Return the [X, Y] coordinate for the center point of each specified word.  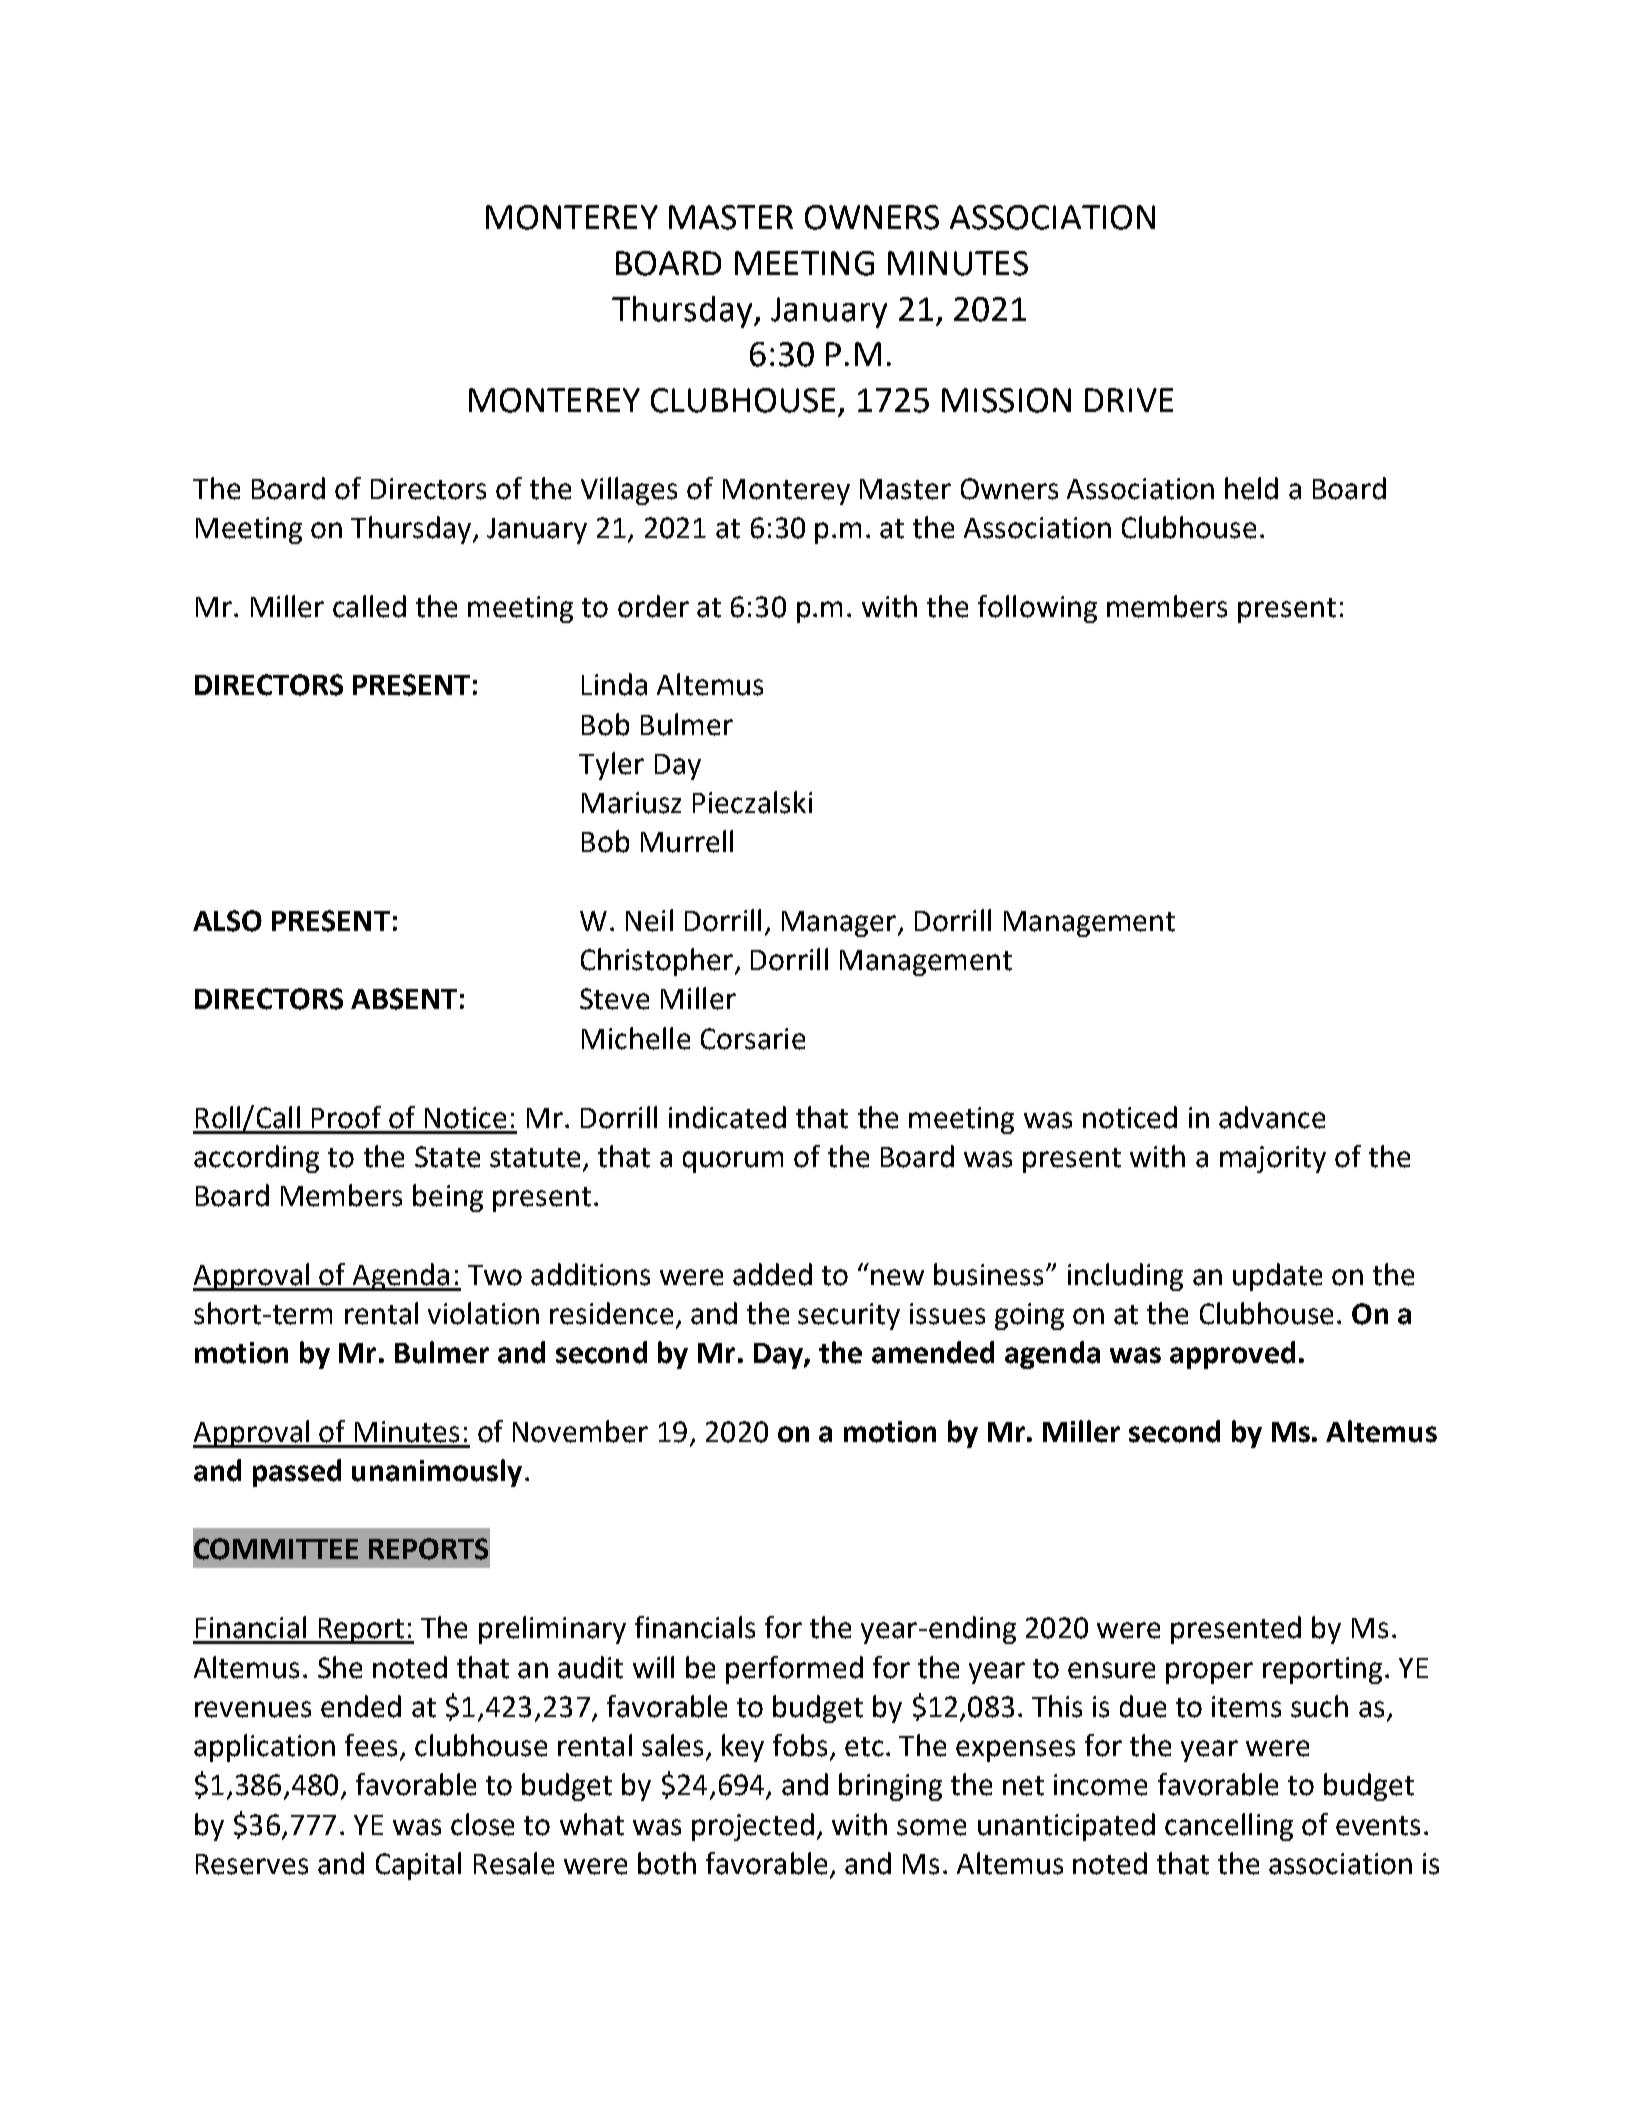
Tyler [611, 766]
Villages [629, 491]
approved [1232, 1355]
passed [297, 1473]
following [1037, 609]
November [580, 1431]
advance [1272, 1117]
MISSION [1006, 400]
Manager [840, 924]
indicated [727, 1117]
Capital [418, 1866]
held [1251, 488]
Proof [346, 1117]
